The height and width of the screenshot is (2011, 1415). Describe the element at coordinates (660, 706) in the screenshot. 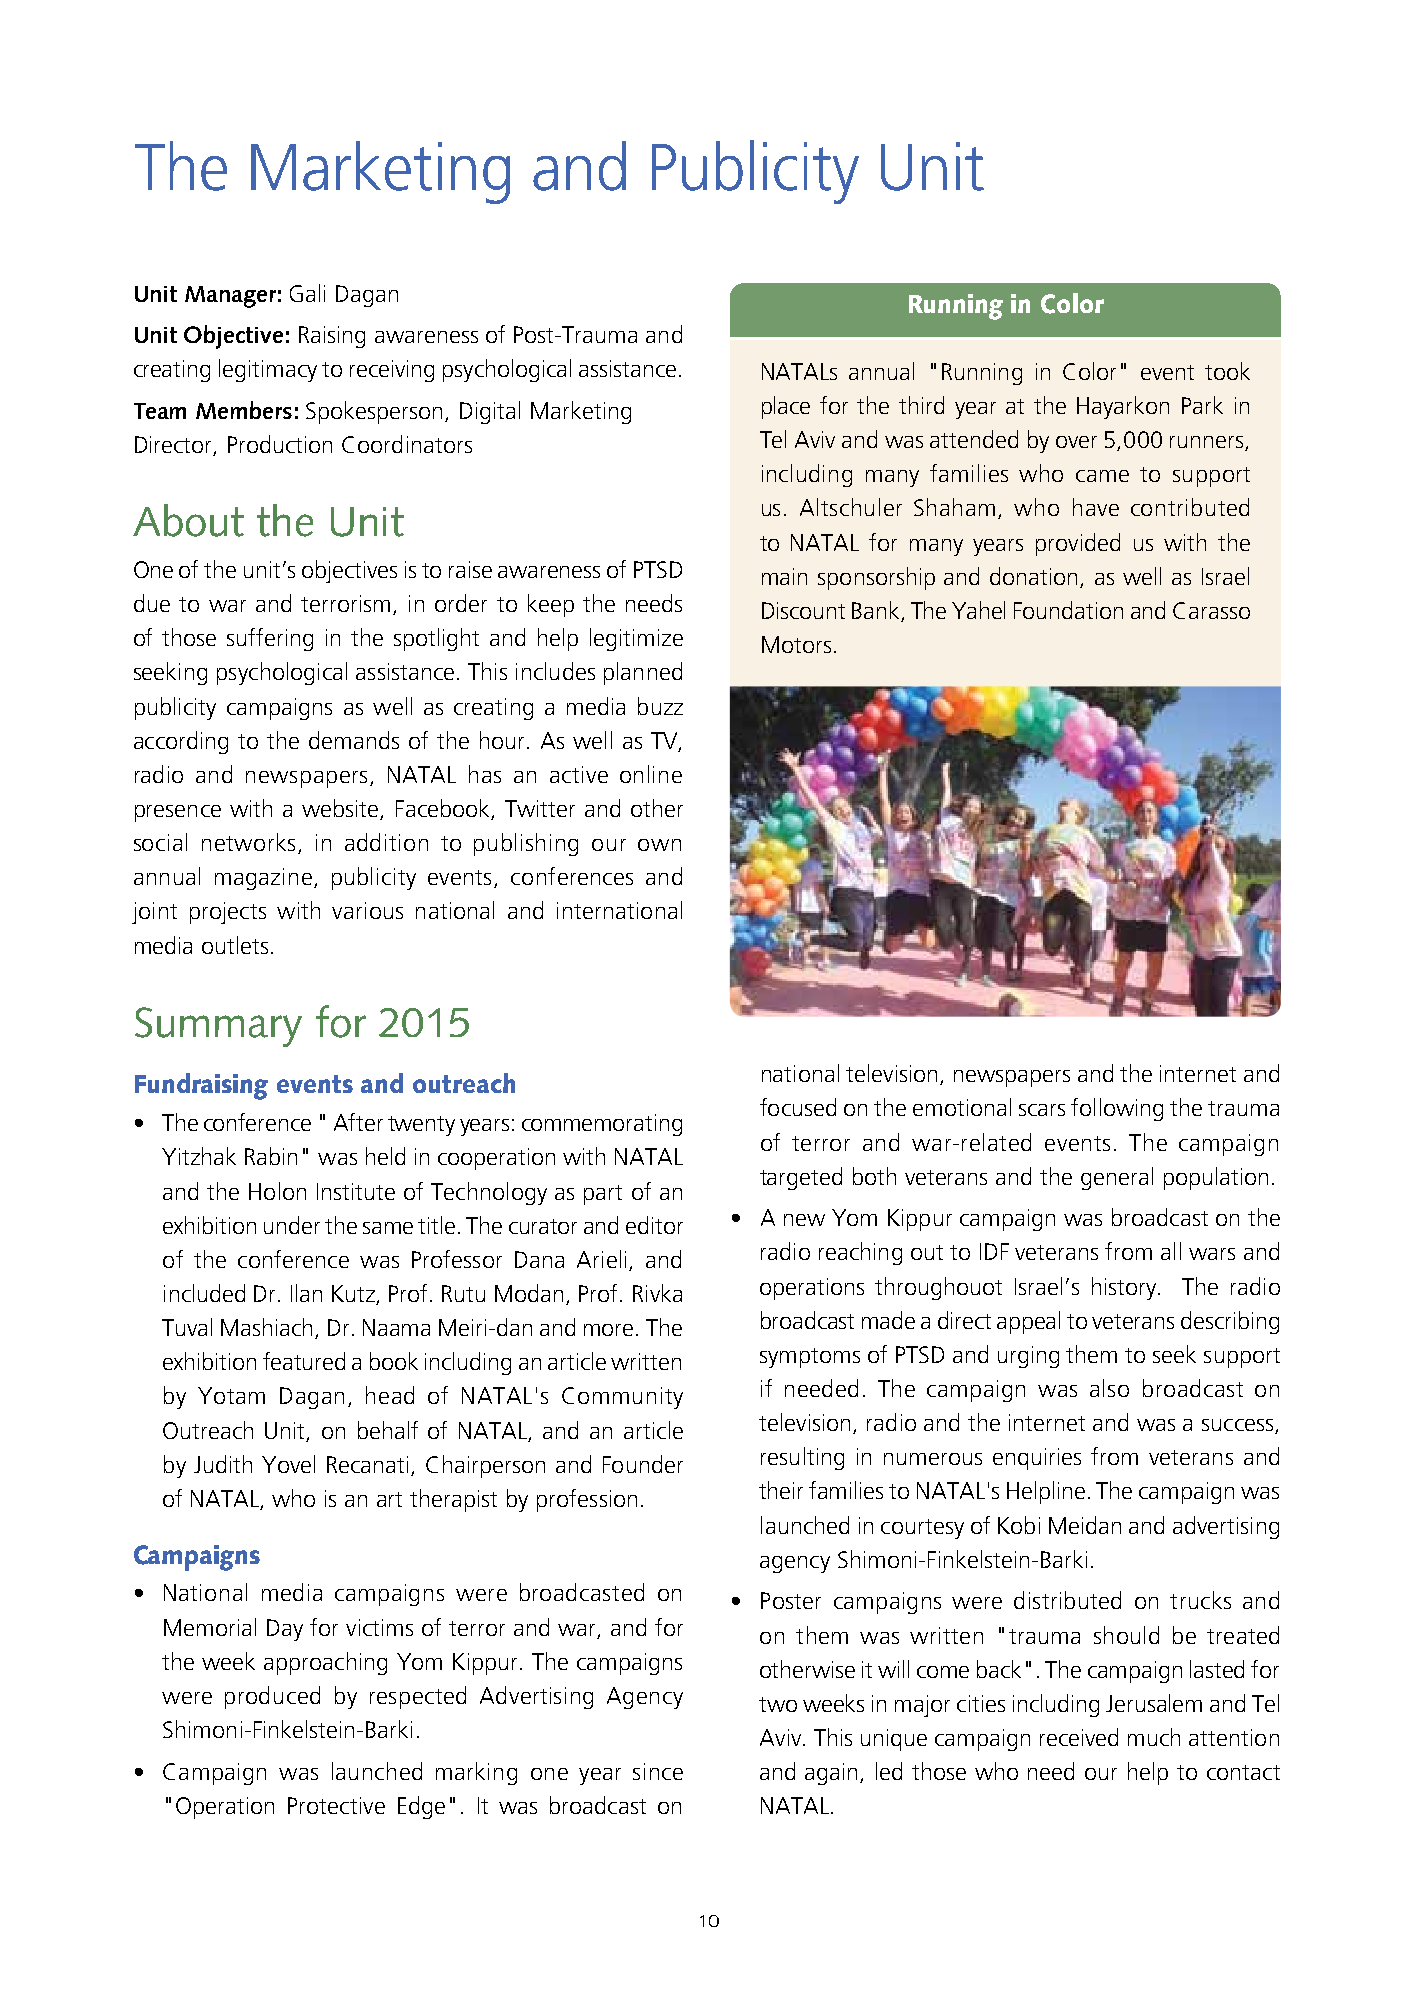

I see `buzz` at that location.
